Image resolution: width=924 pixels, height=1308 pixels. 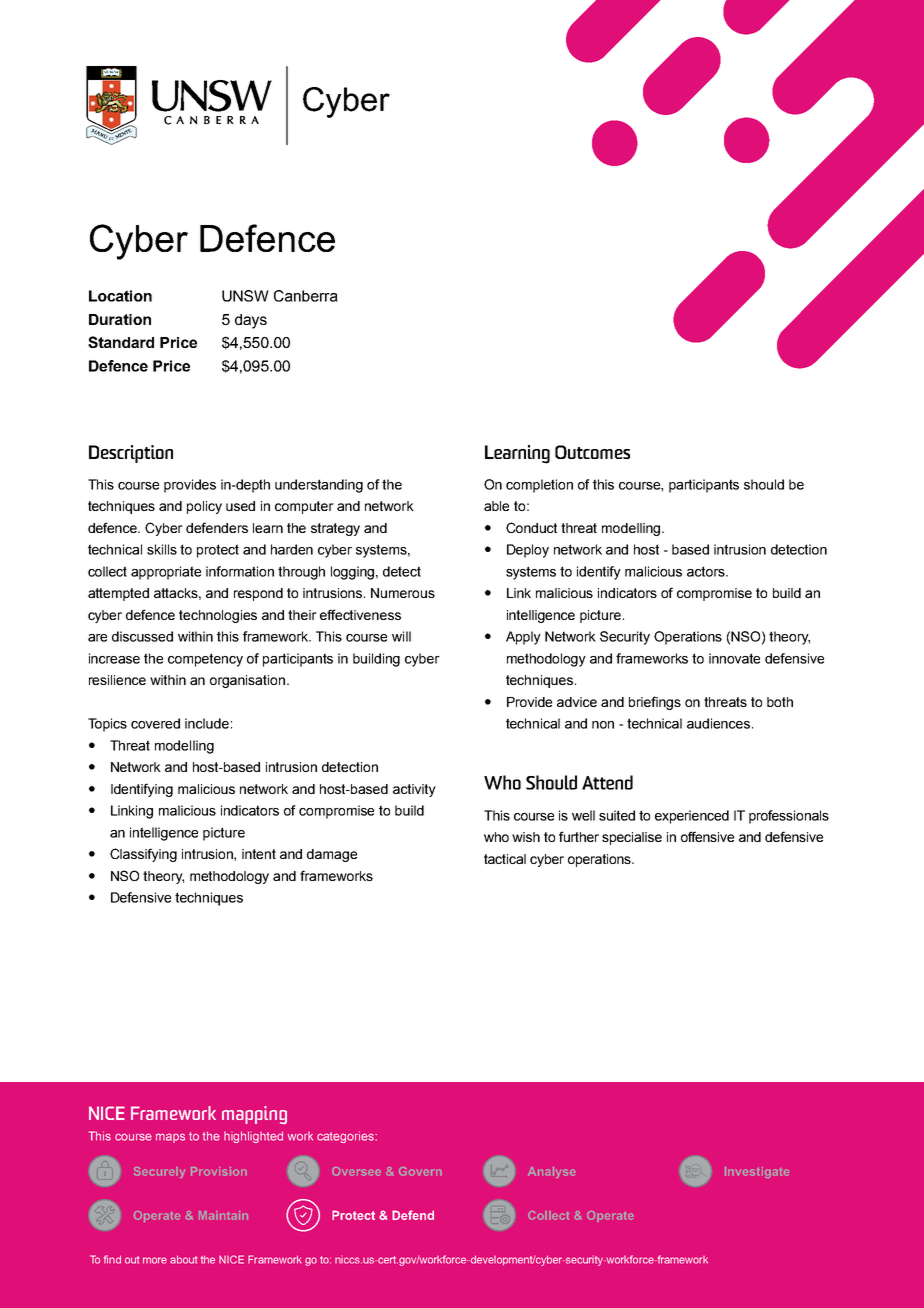 What do you see at coordinates (183, 1259) in the screenshot?
I see `about` at bounding box center [183, 1259].
